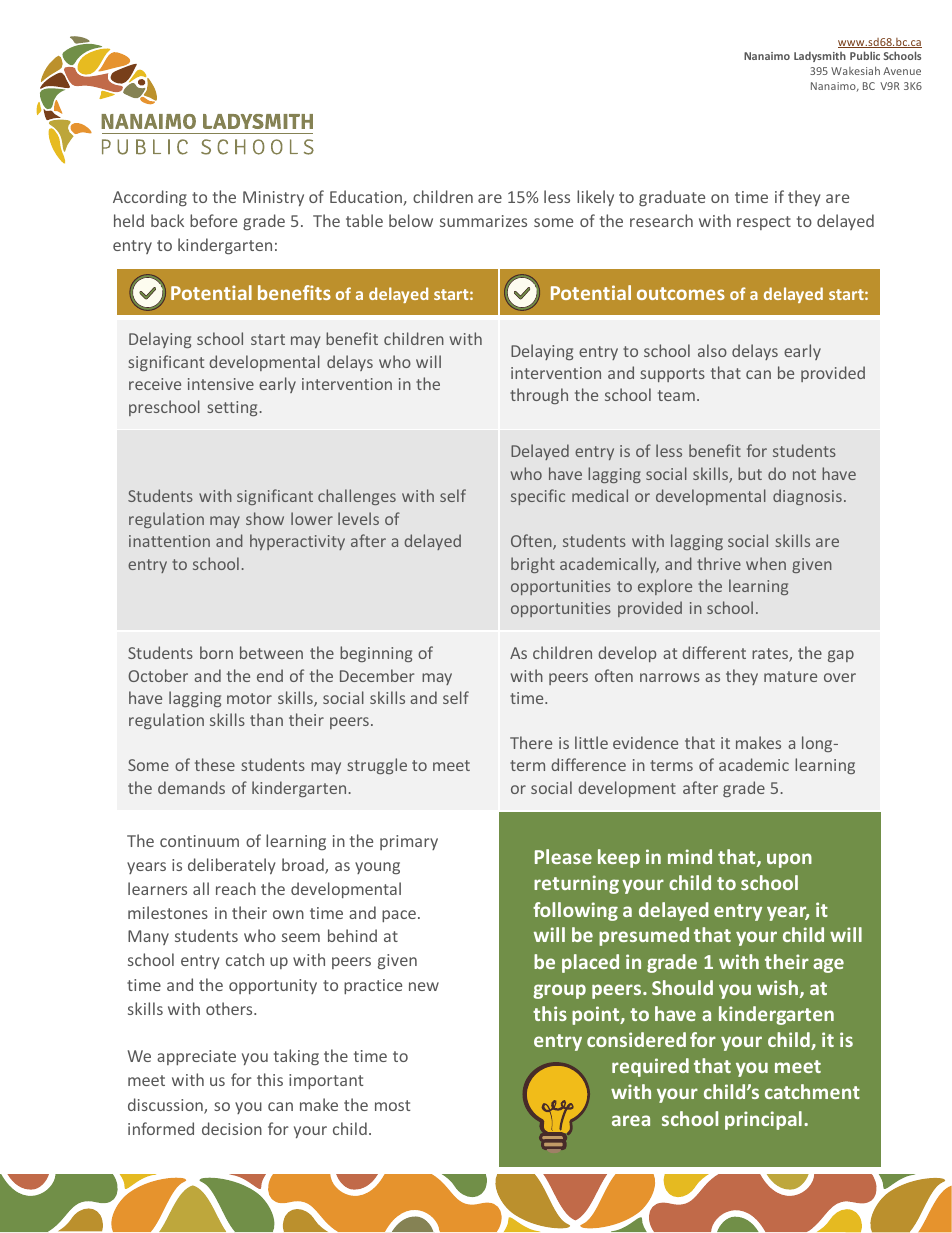 The image size is (952, 1233). I want to click on born, so click(216, 652).
